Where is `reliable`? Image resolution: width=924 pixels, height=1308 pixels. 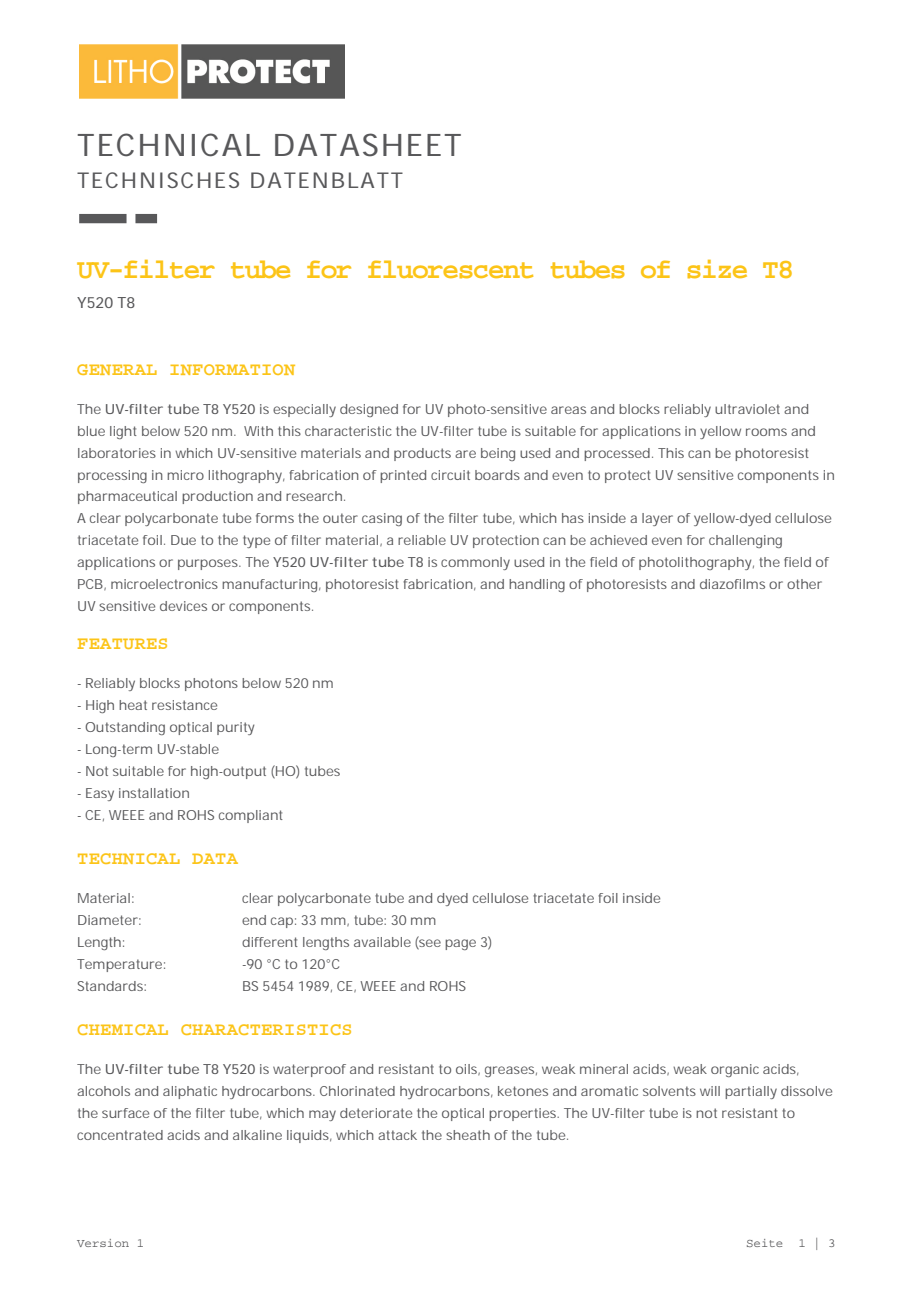 reliable is located at coordinates (422, 540).
